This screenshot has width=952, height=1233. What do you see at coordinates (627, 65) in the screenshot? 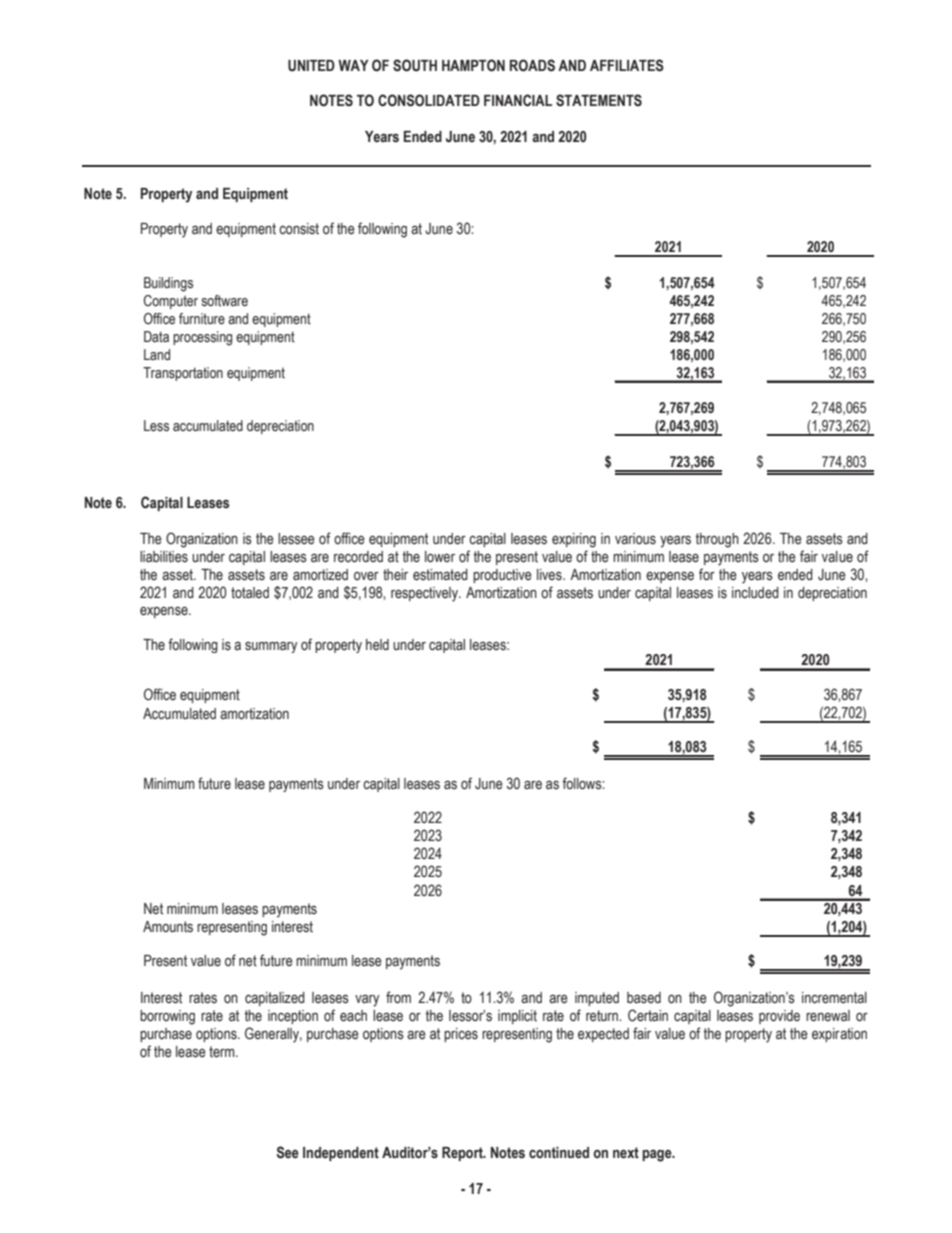
I see `AFFILIATES` at bounding box center [627, 65].
